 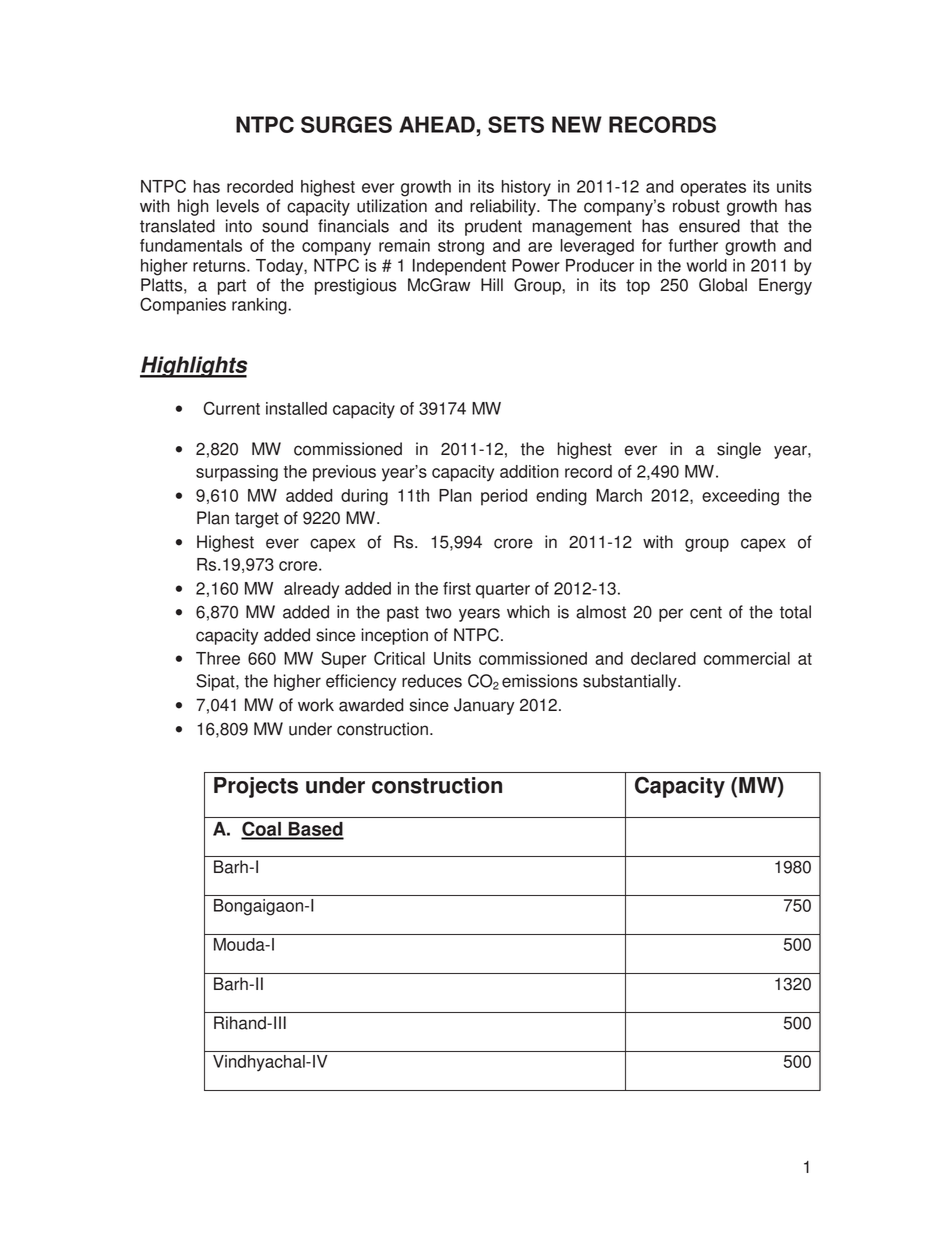 I want to click on SETS, so click(x=516, y=124).
